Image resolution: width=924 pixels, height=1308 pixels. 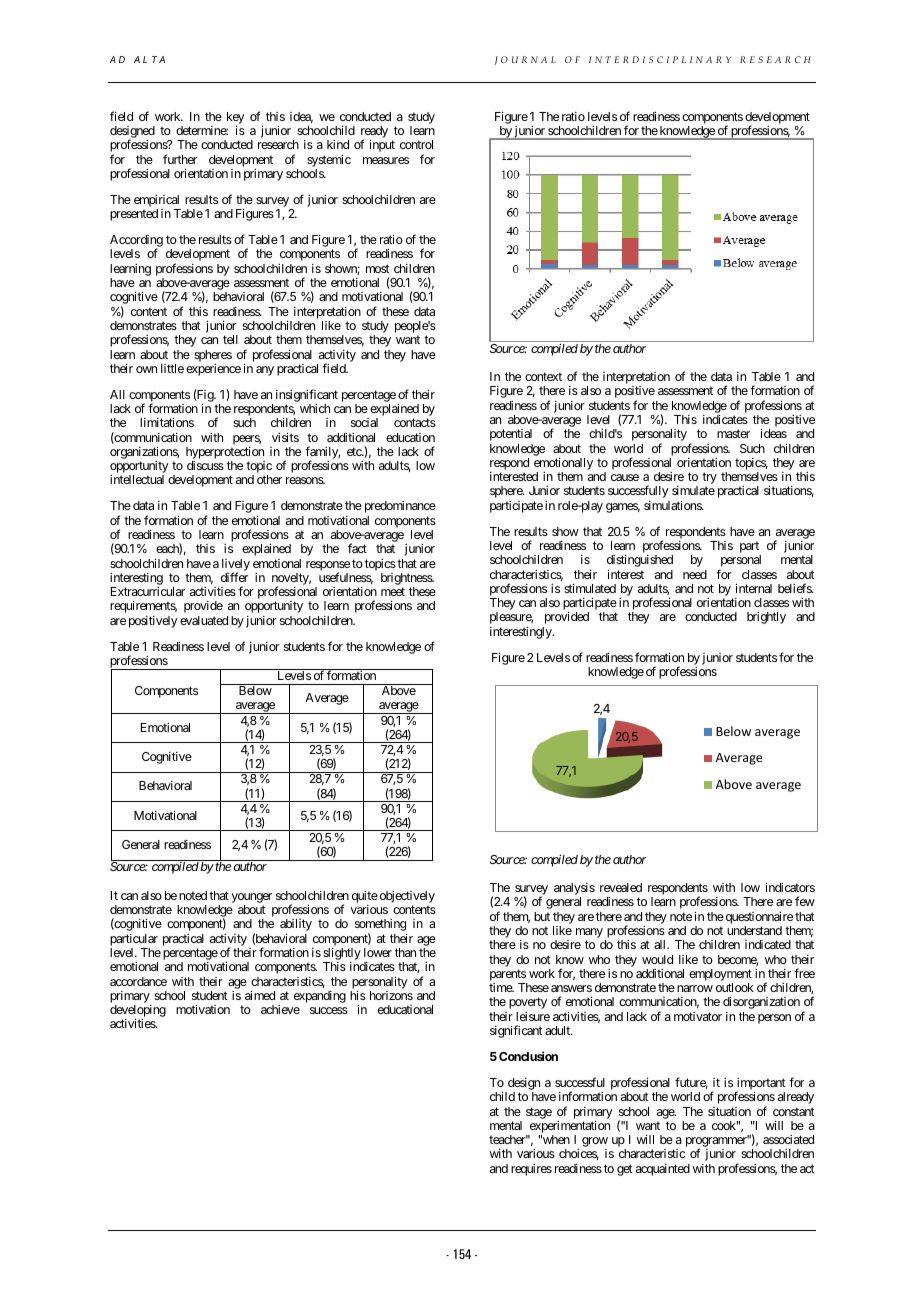 What do you see at coordinates (525, 60) in the screenshot?
I see `JOURNAL` at bounding box center [525, 60].
